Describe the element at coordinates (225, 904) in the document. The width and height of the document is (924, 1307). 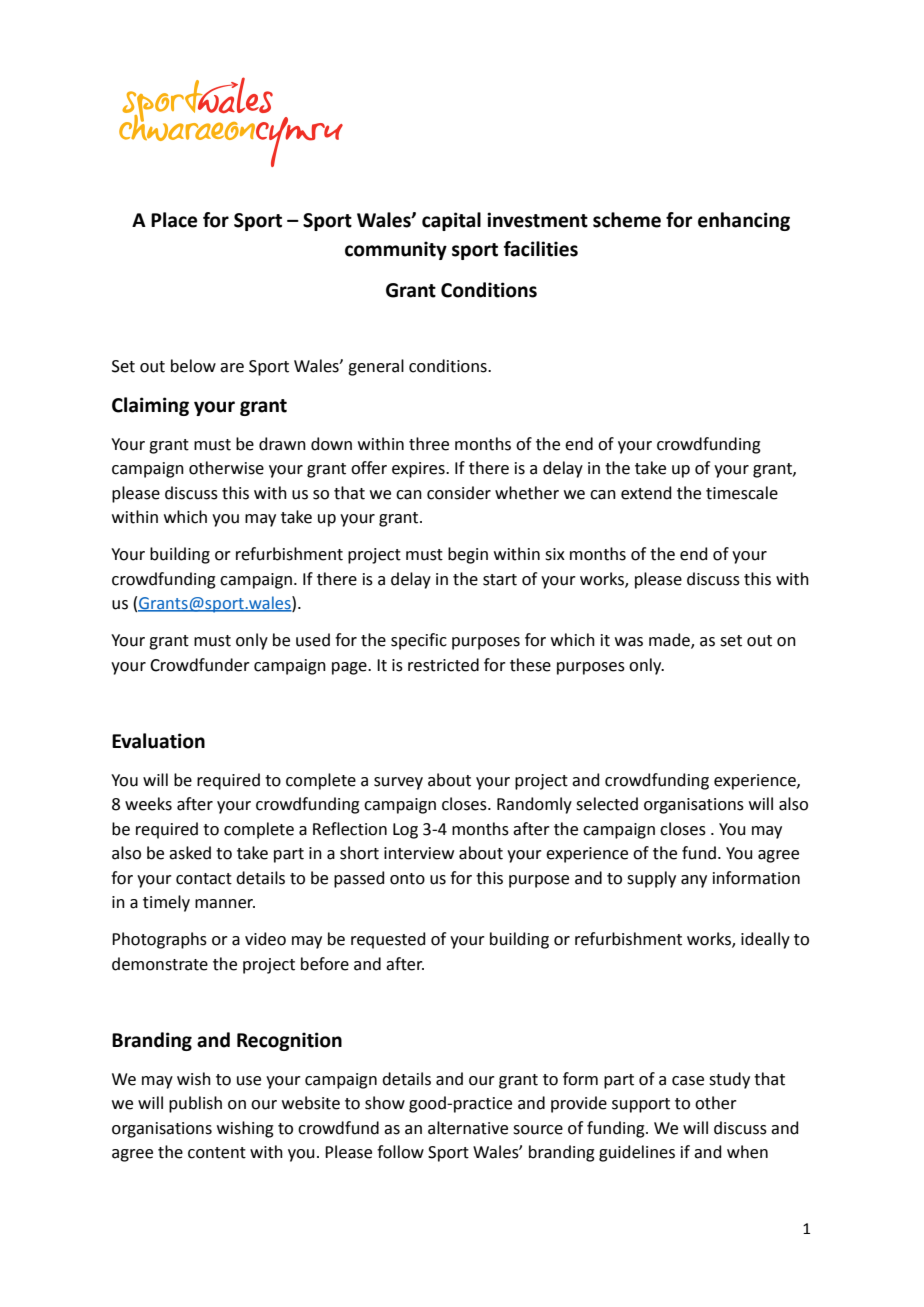
I see `manner` at that location.
